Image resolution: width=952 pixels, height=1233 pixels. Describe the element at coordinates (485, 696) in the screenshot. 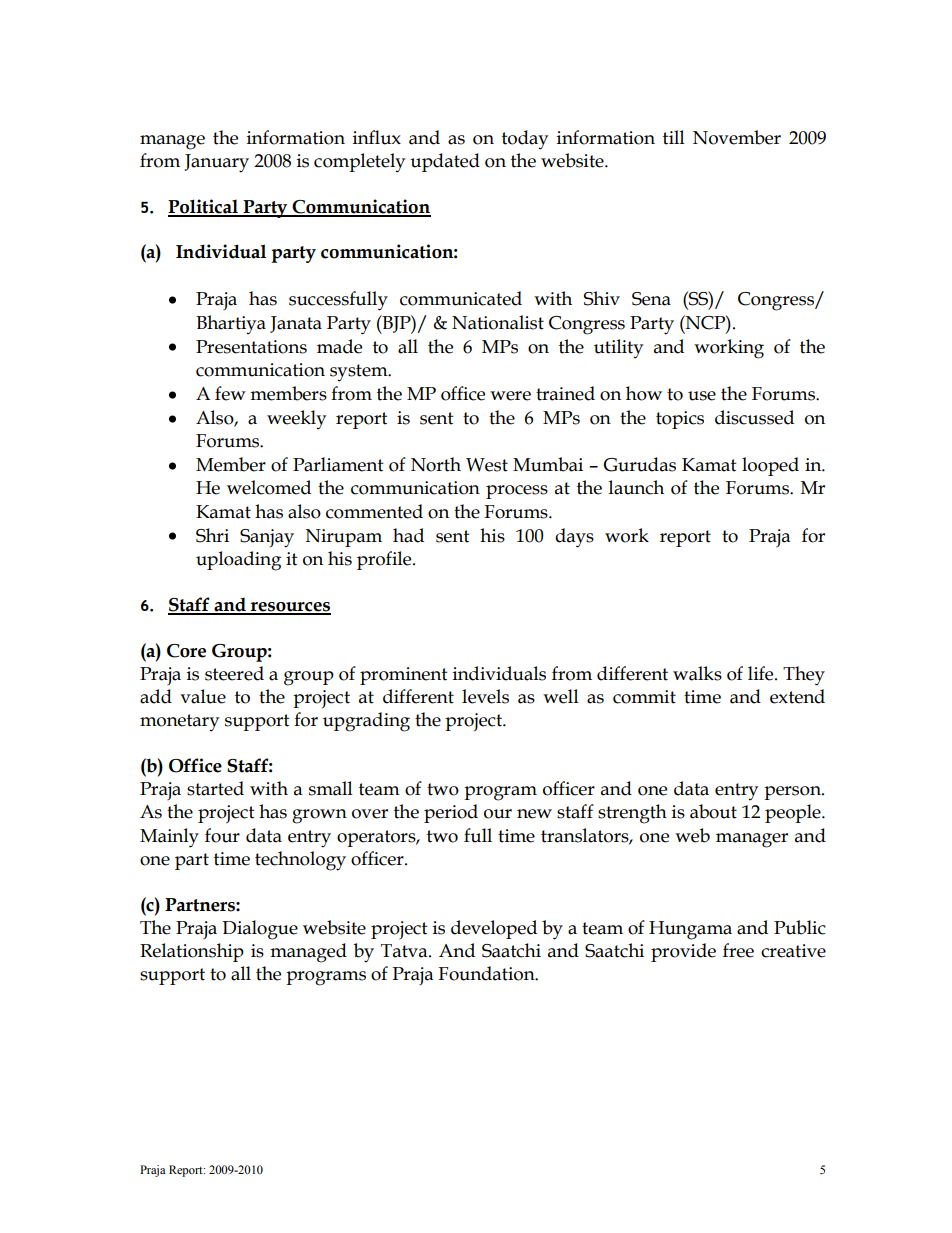

I see `levels` at that location.
